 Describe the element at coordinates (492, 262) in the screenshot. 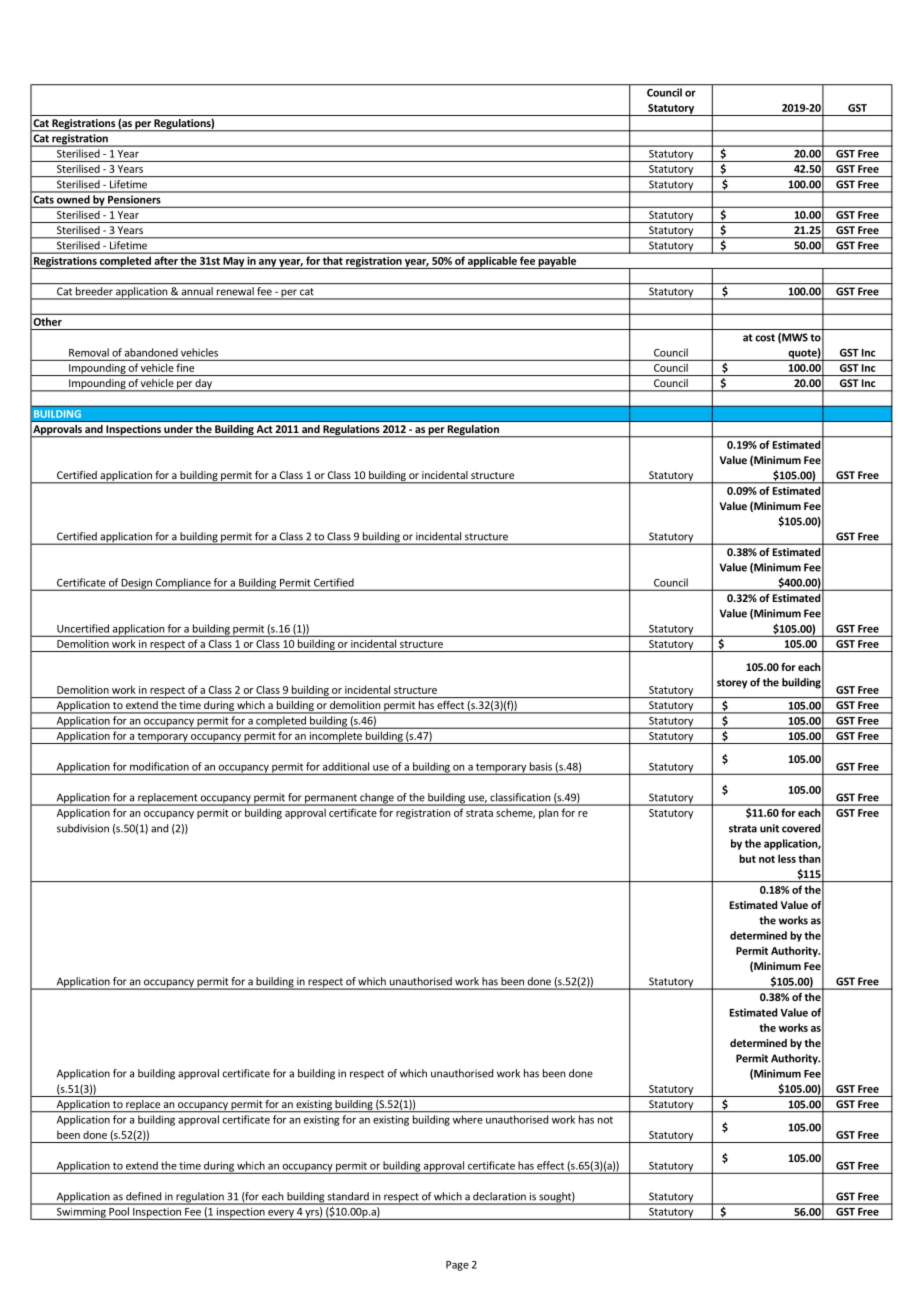

I see `applicable` at that location.
